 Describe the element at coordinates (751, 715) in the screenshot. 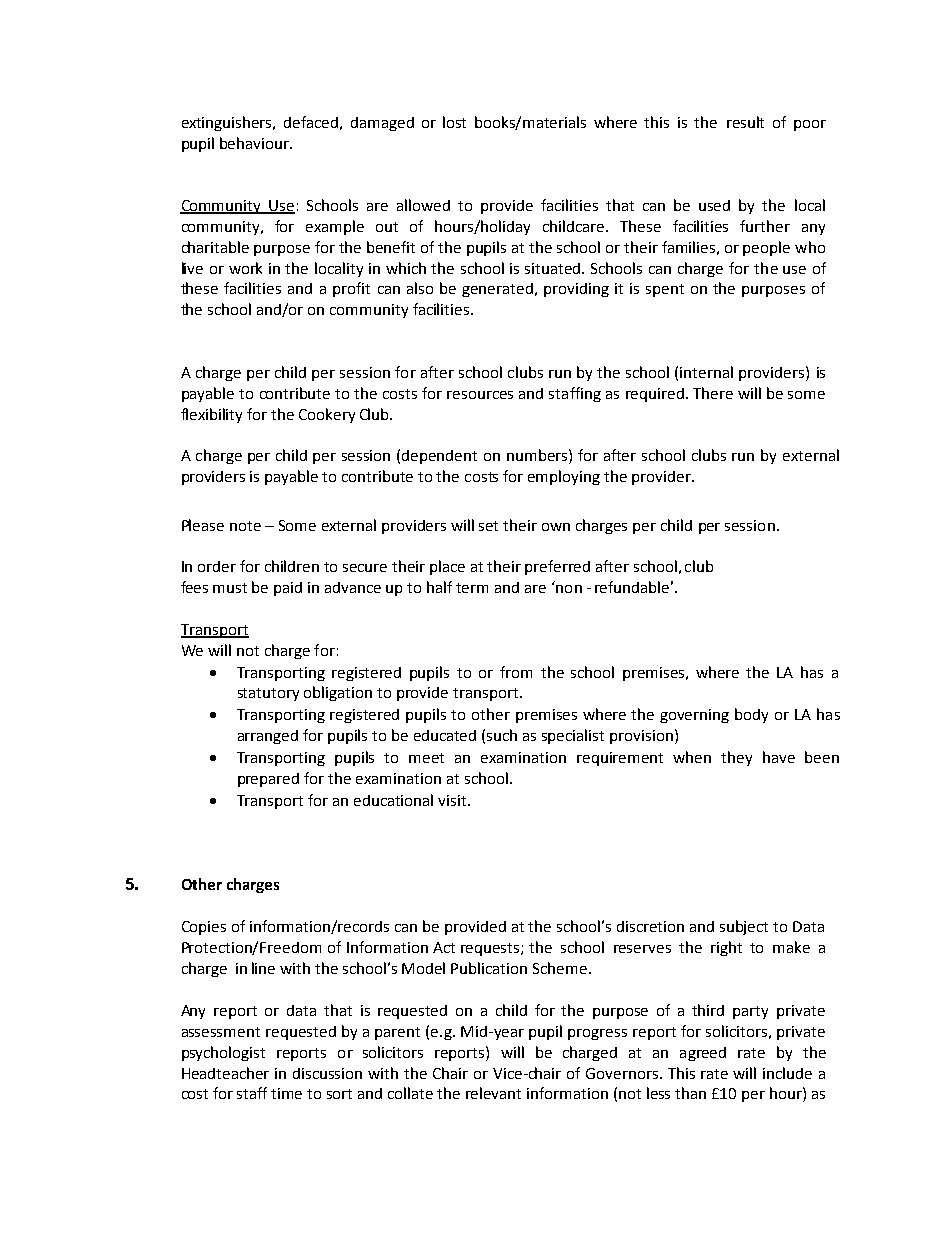

I see `body` at that location.
